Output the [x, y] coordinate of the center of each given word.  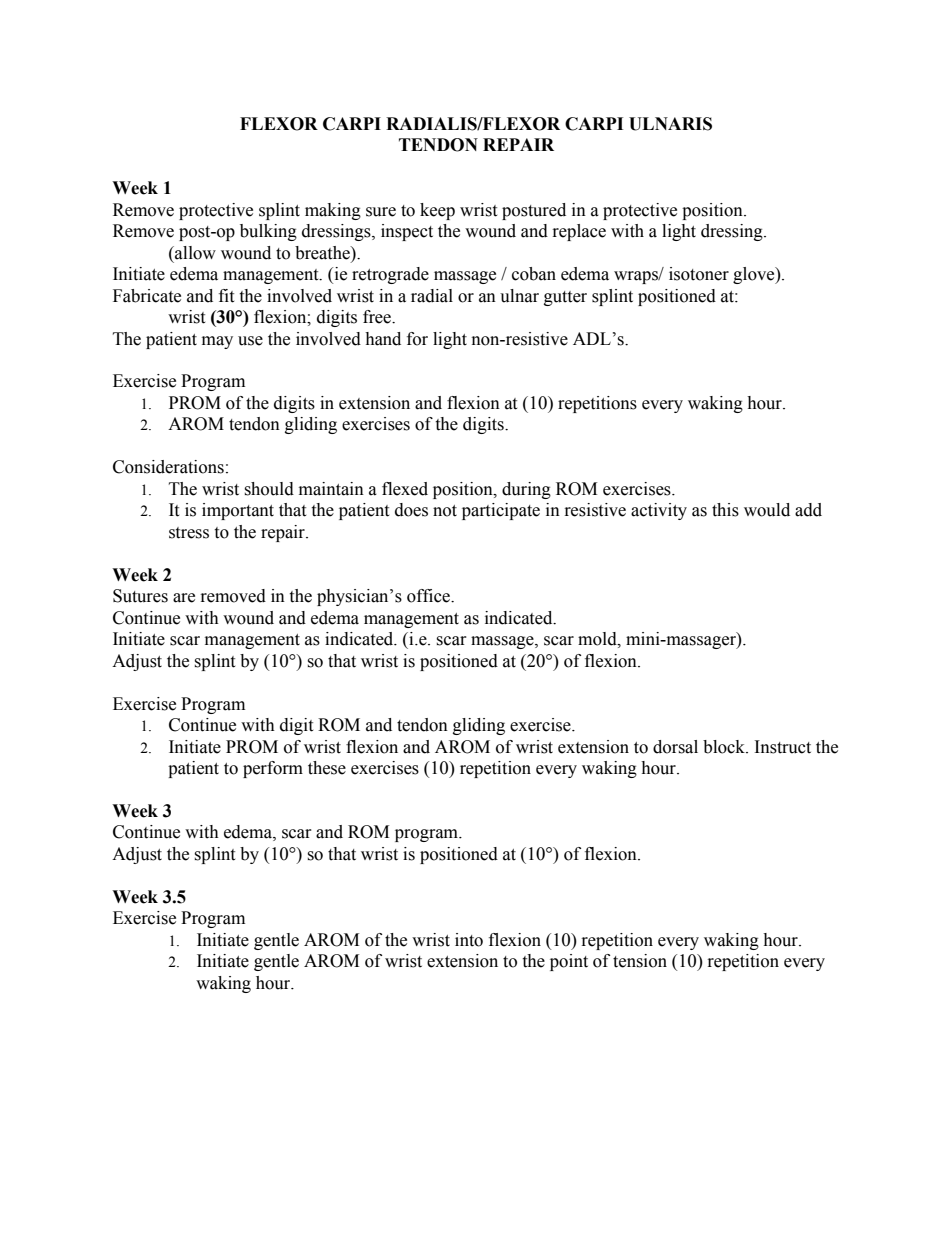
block [725, 747]
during [526, 490]
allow [194, 253]
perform [273, 769]
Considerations [168, 467]
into [469, 940]
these [327, 768]
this [725, 510]
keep [437, 211]
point [569, 962]
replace [579, 232]
